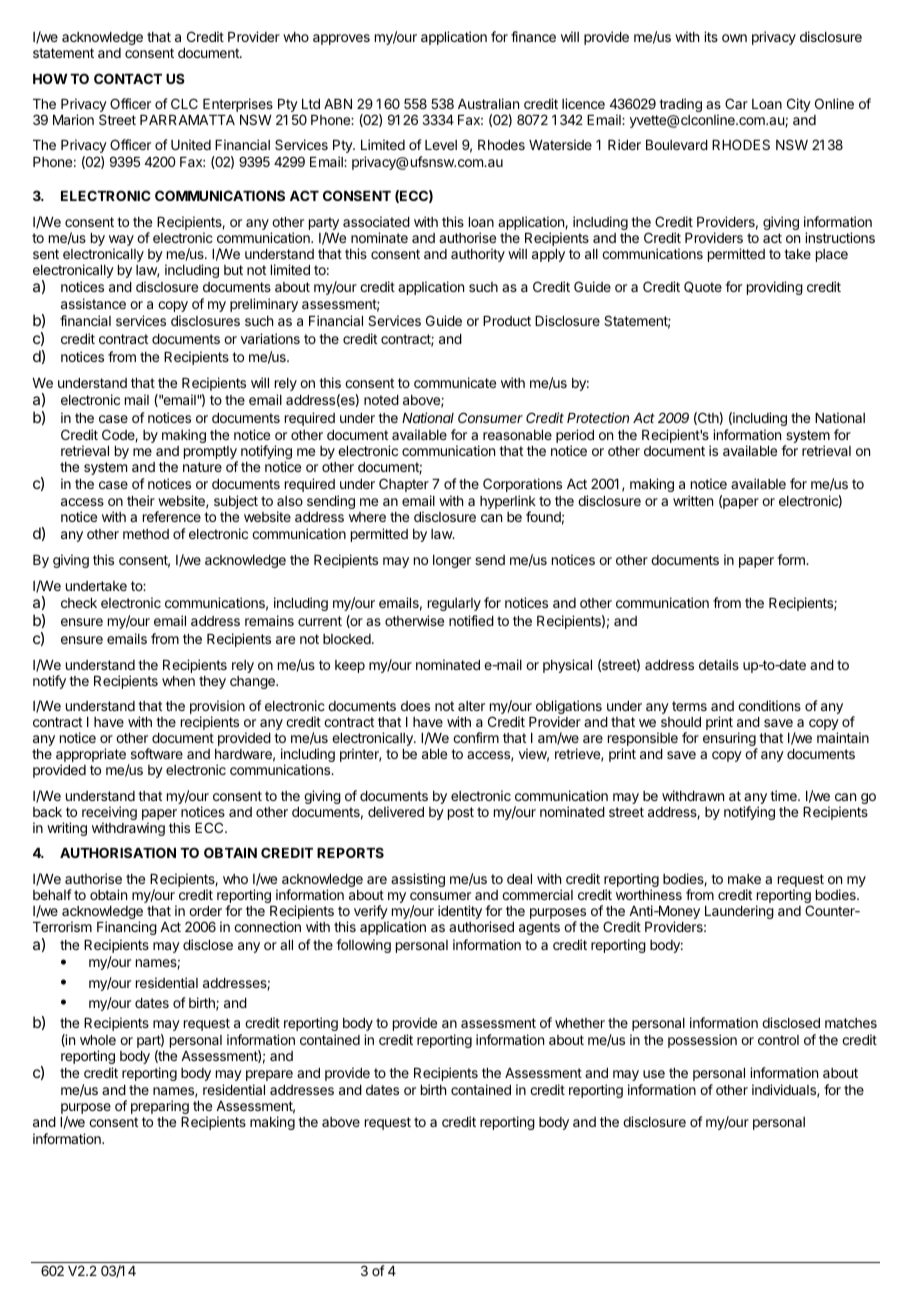 The width and height of the document is (924, 1307). I want to click on method, so click(146, 534).
